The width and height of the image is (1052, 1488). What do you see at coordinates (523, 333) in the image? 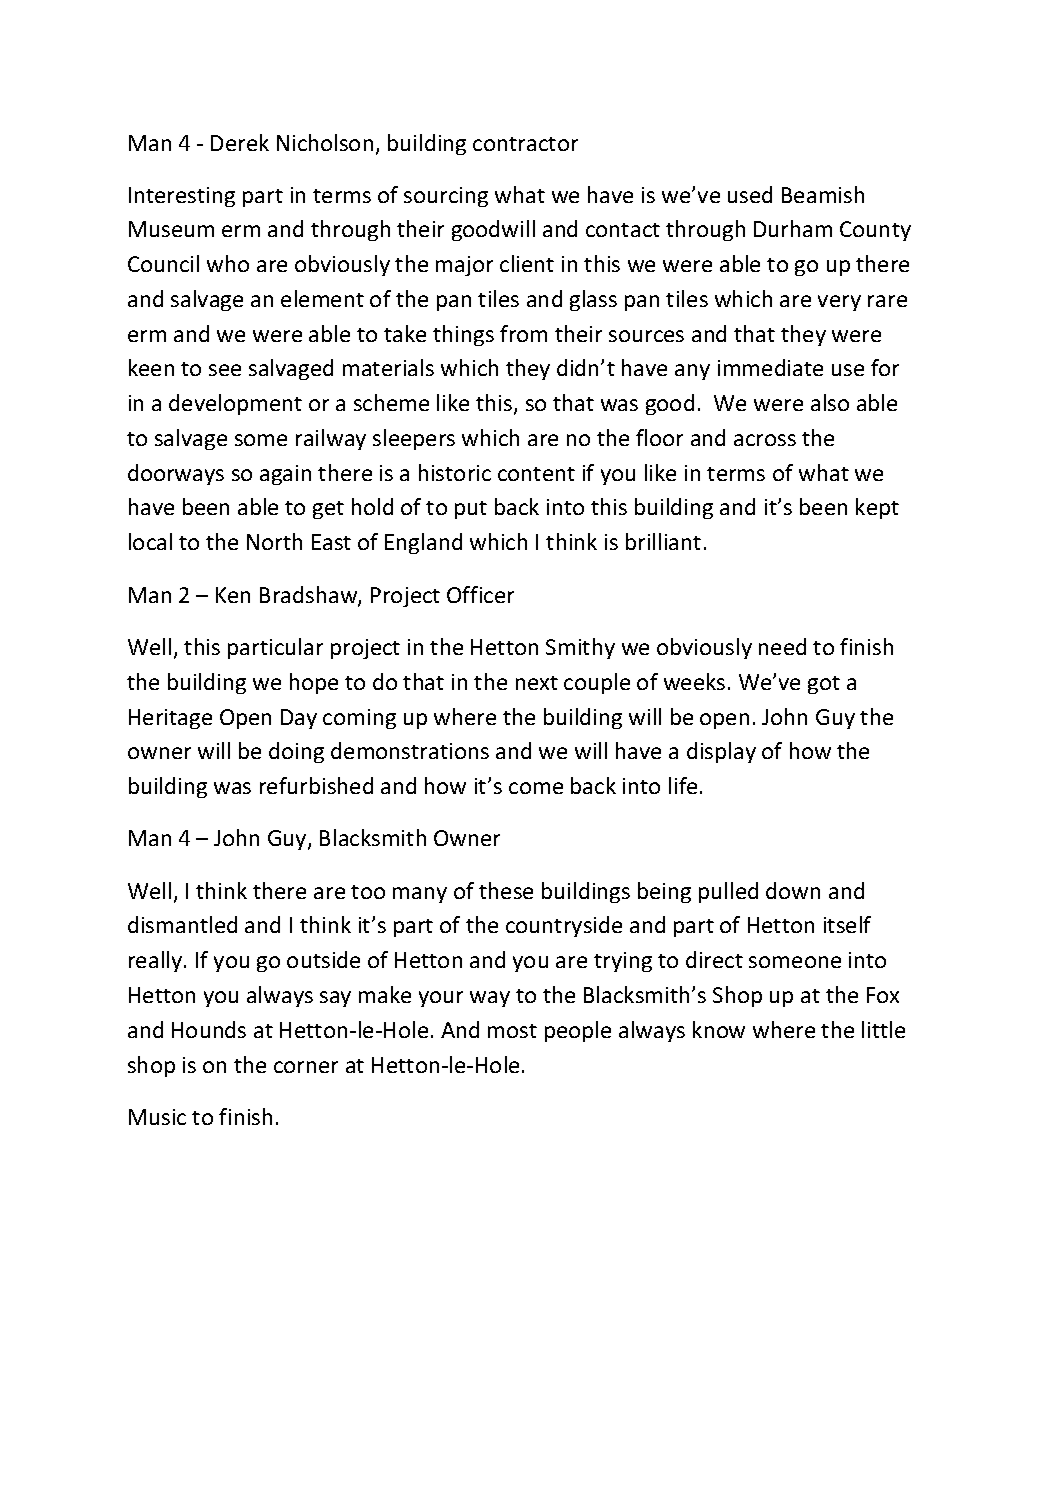
I see `from` at bounding box center [523, 333].
